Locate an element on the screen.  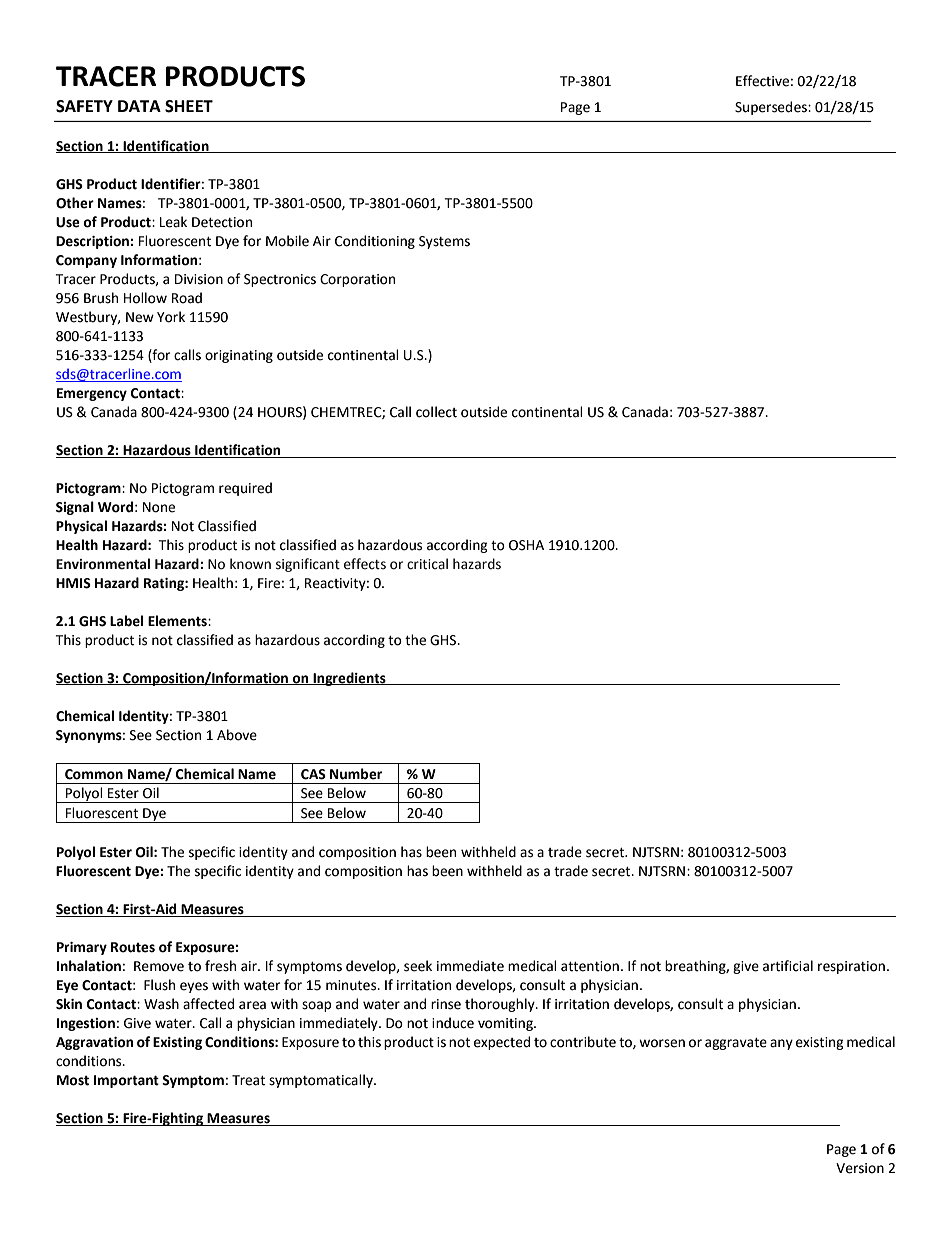
Systems is located at coordinates (444, 242).
